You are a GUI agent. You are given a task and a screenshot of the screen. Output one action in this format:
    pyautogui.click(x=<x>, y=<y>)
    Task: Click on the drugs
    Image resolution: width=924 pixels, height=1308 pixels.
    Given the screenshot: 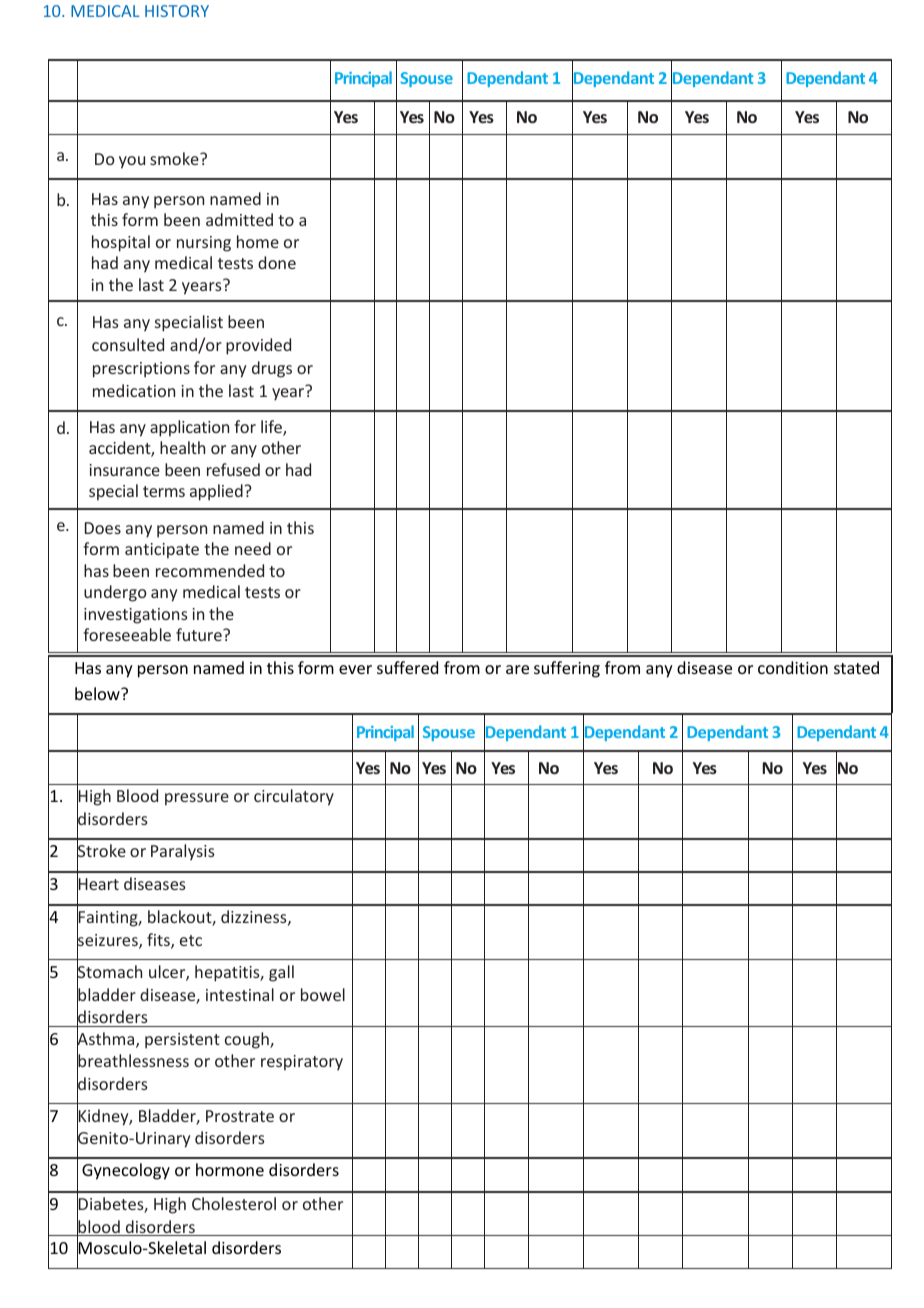 What is the action you would take?
    pyautogui.click(x=272, y=369)
